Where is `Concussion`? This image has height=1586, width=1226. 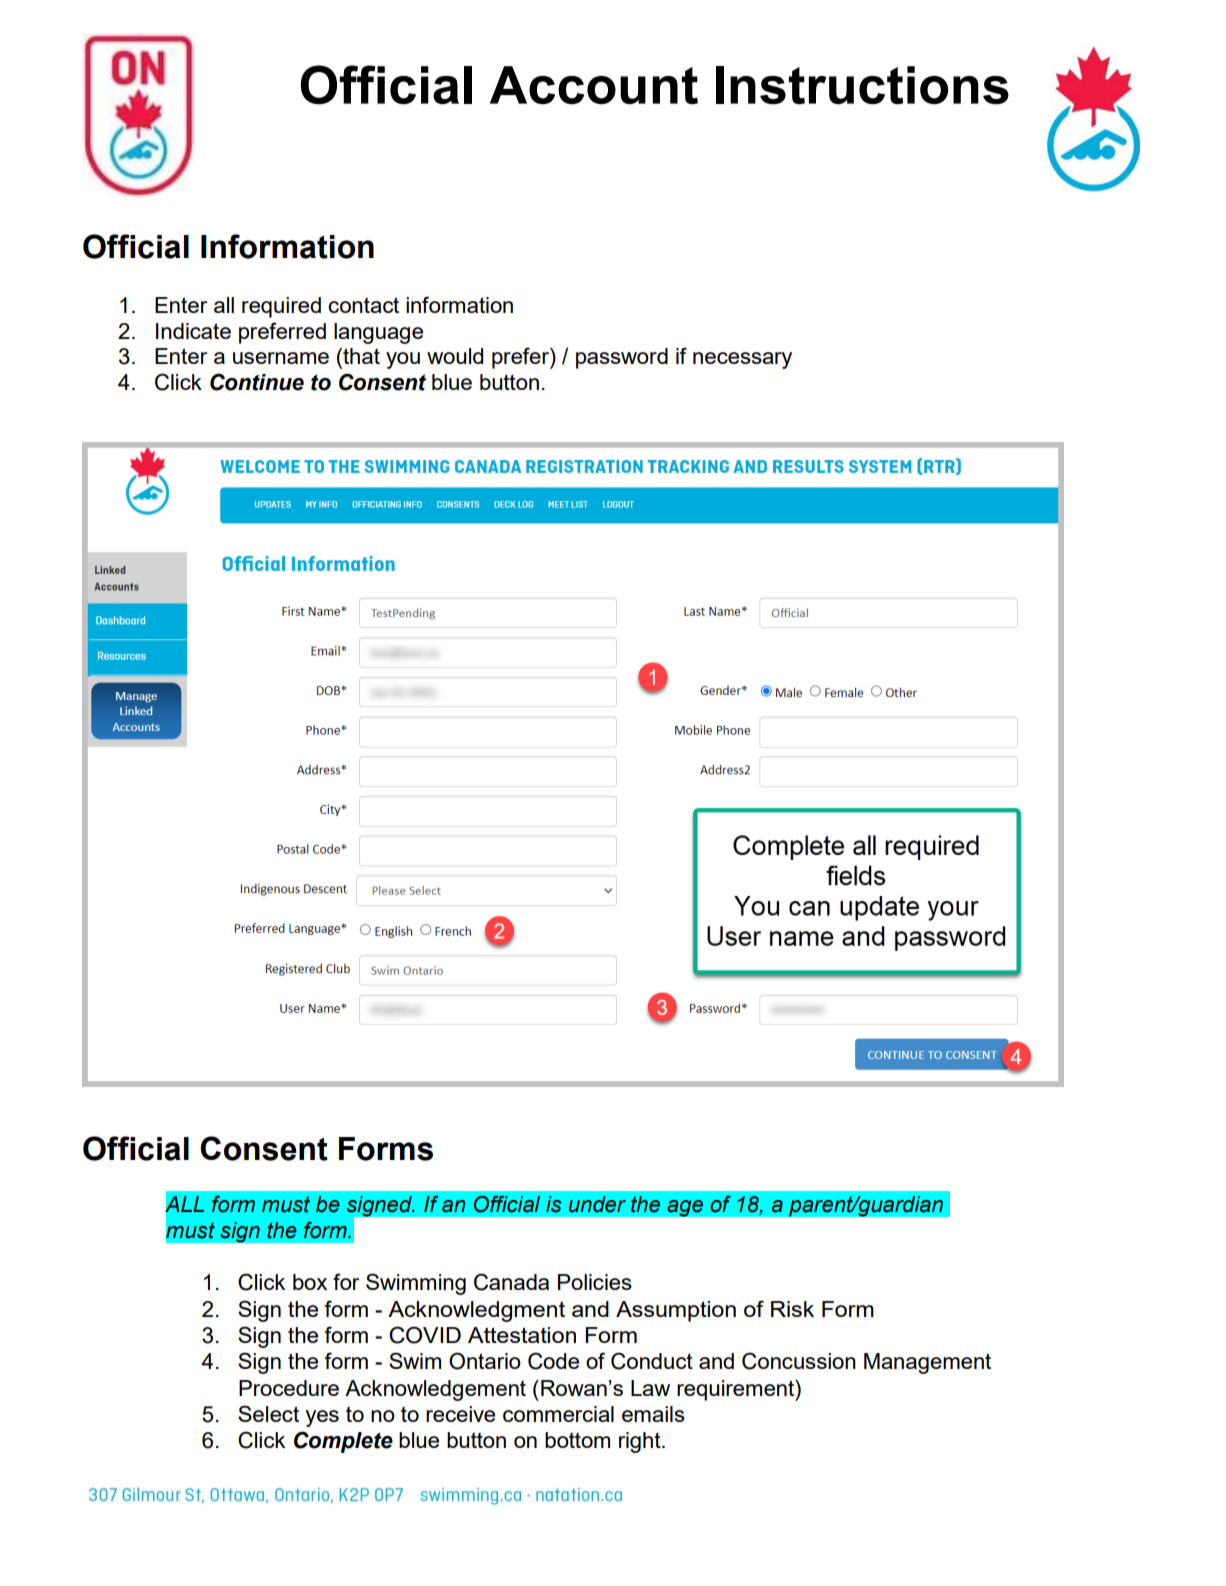 Concussion is located at coordinates (799, 1361).
